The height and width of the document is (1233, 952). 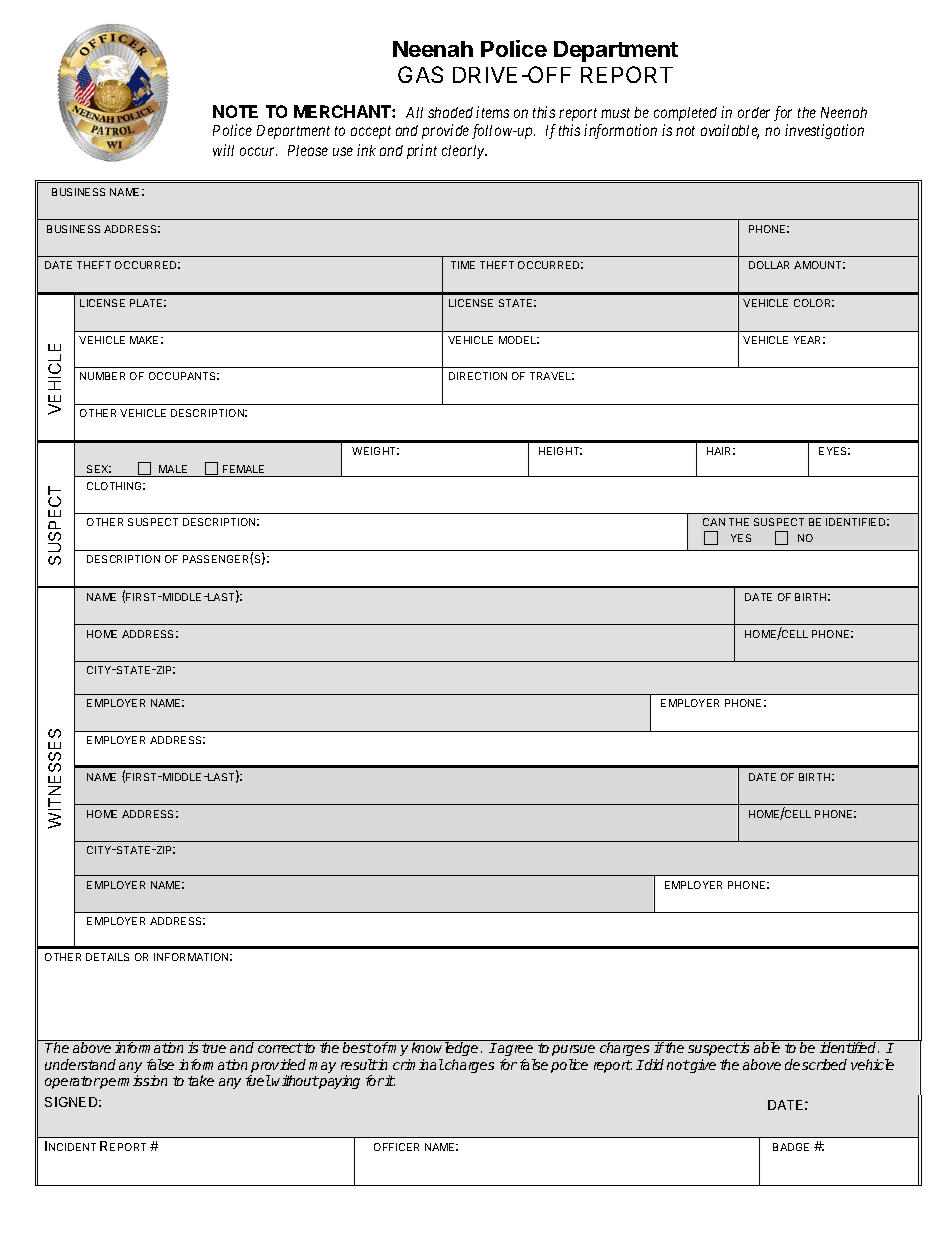 What do you see at coordinates (235, 111) in the document?
I see `NOTE` at bounding box center [235, 111].
